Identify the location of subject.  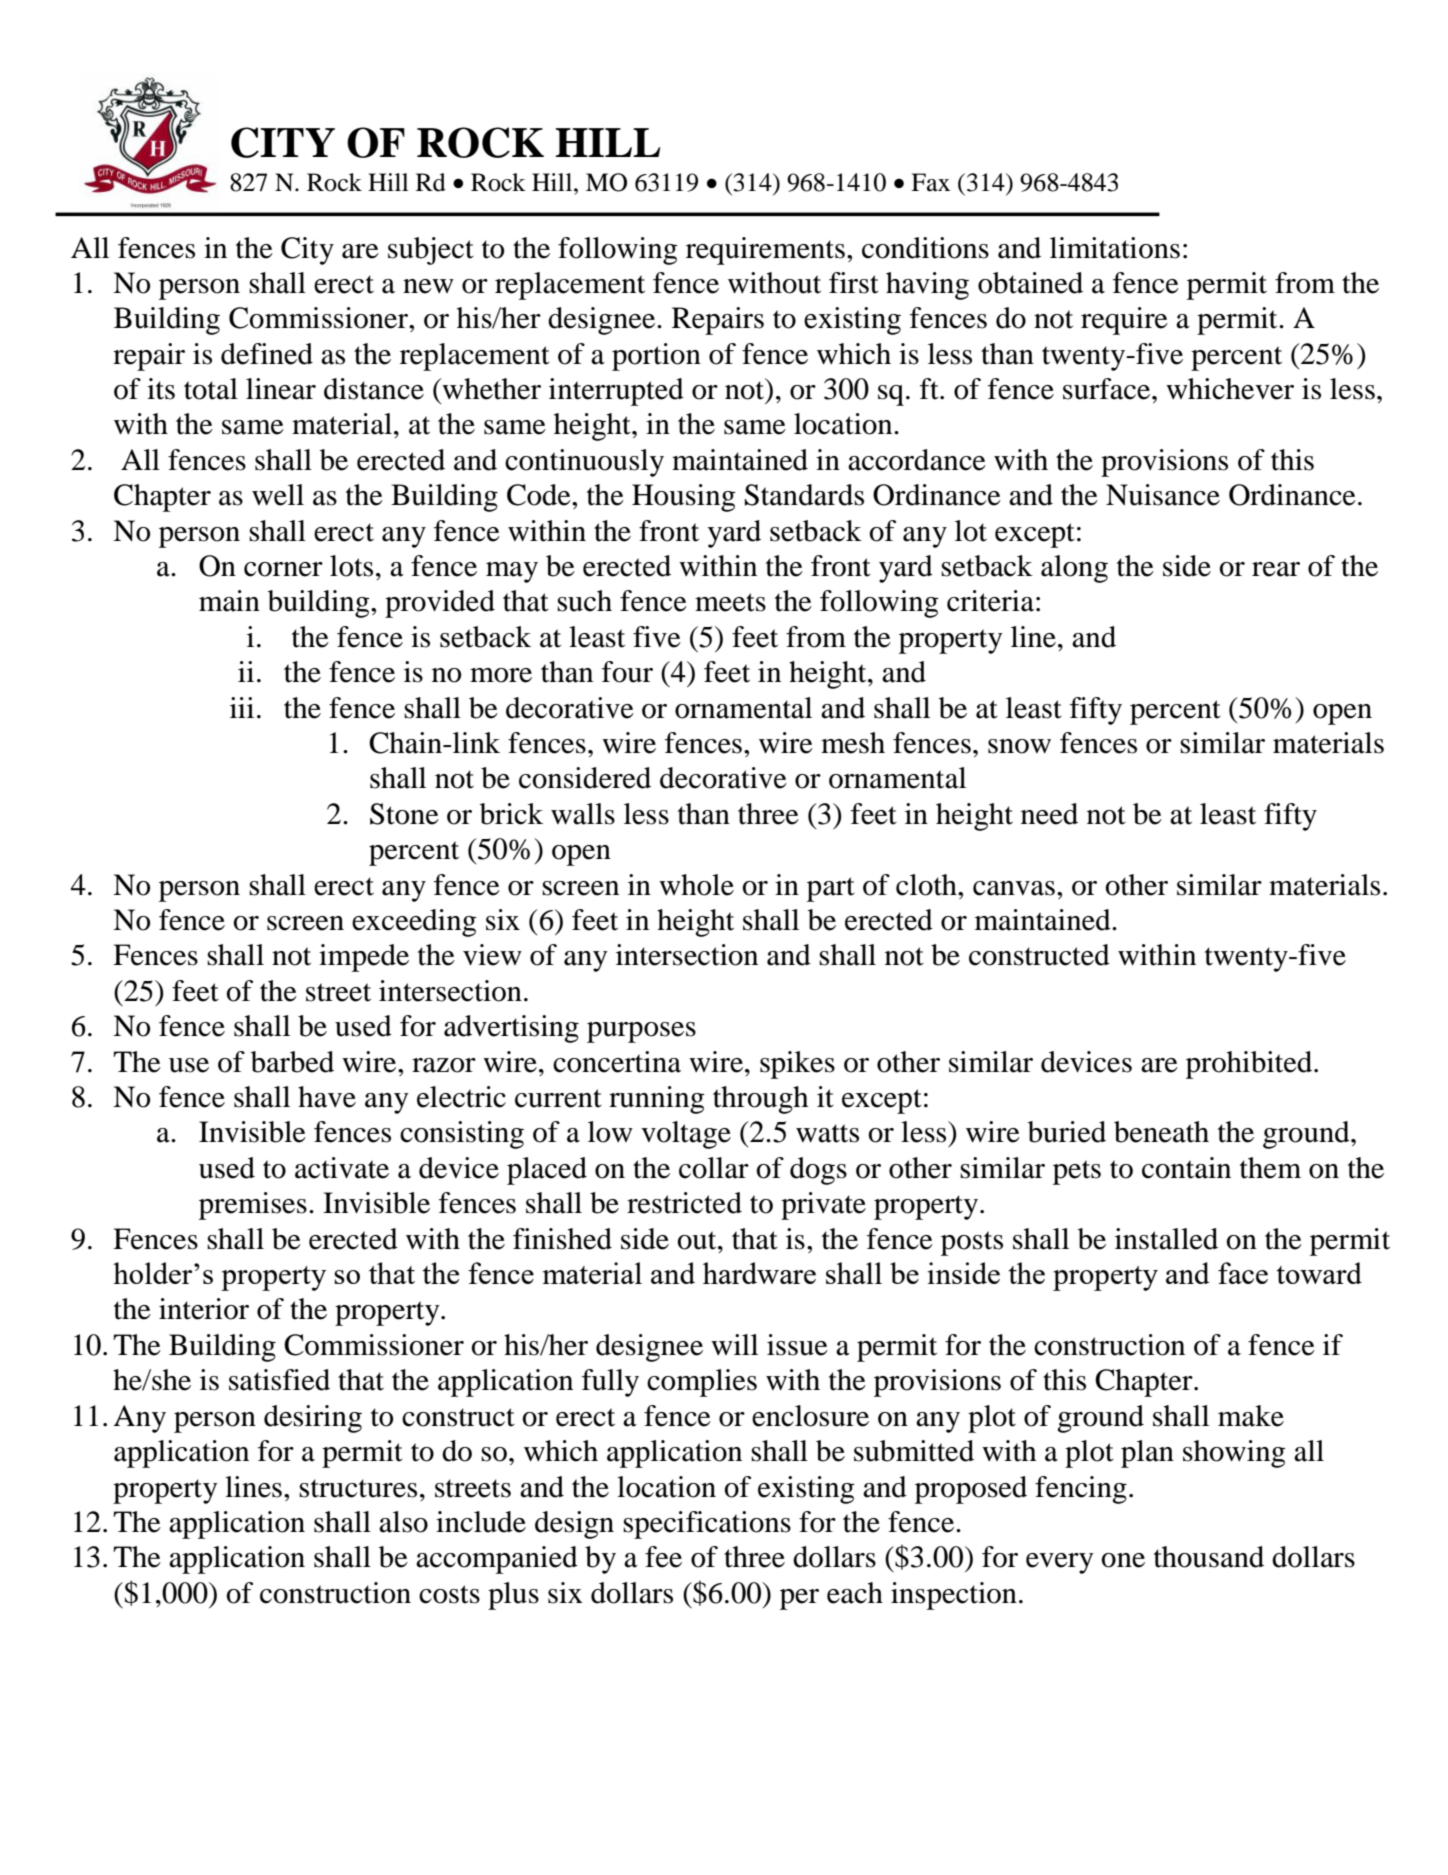
(431, 251).
